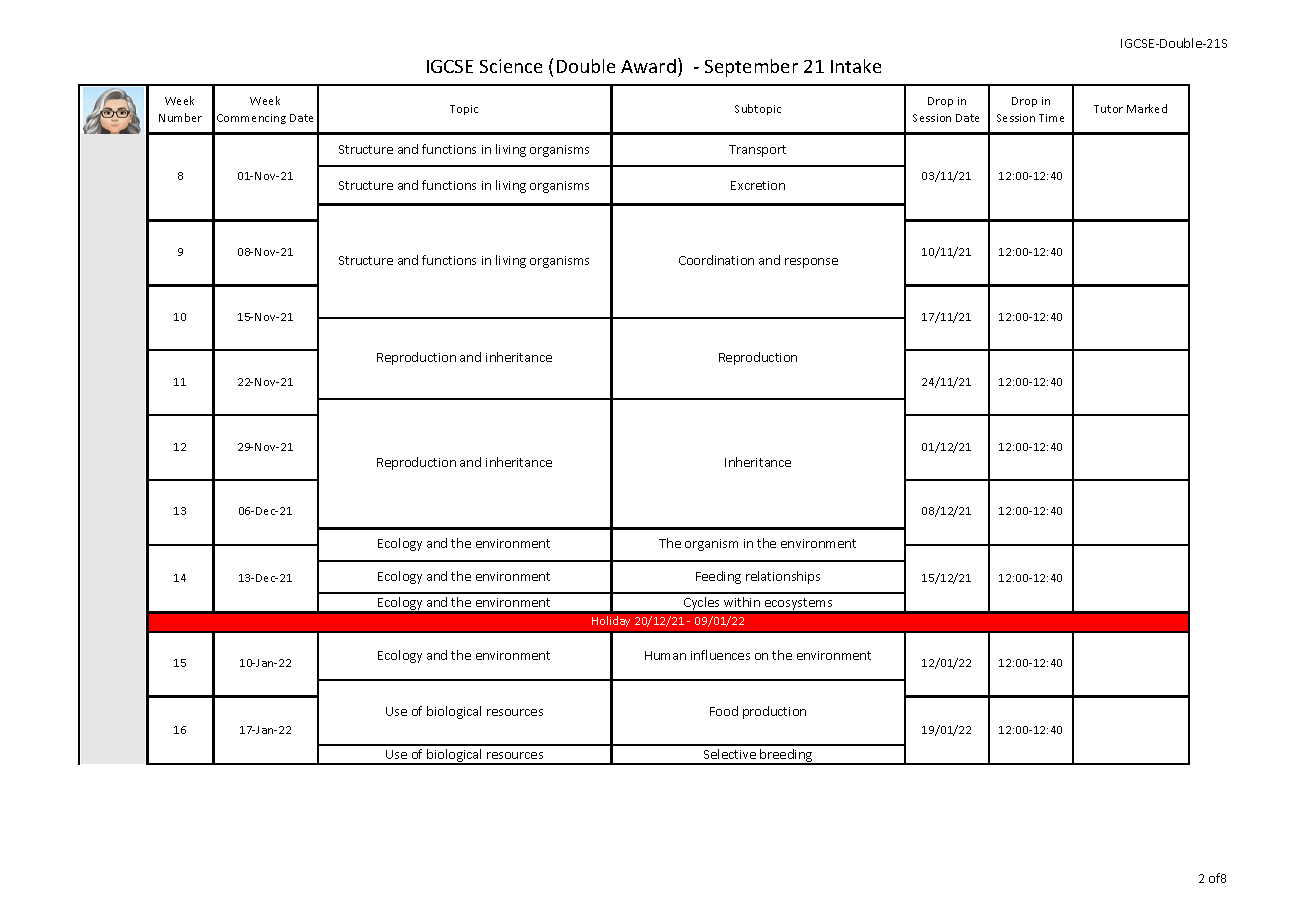 The height and width of the image is (924, 1308). Describe the element at coordinates (811, 263) in the image. I see `response` at that location.
